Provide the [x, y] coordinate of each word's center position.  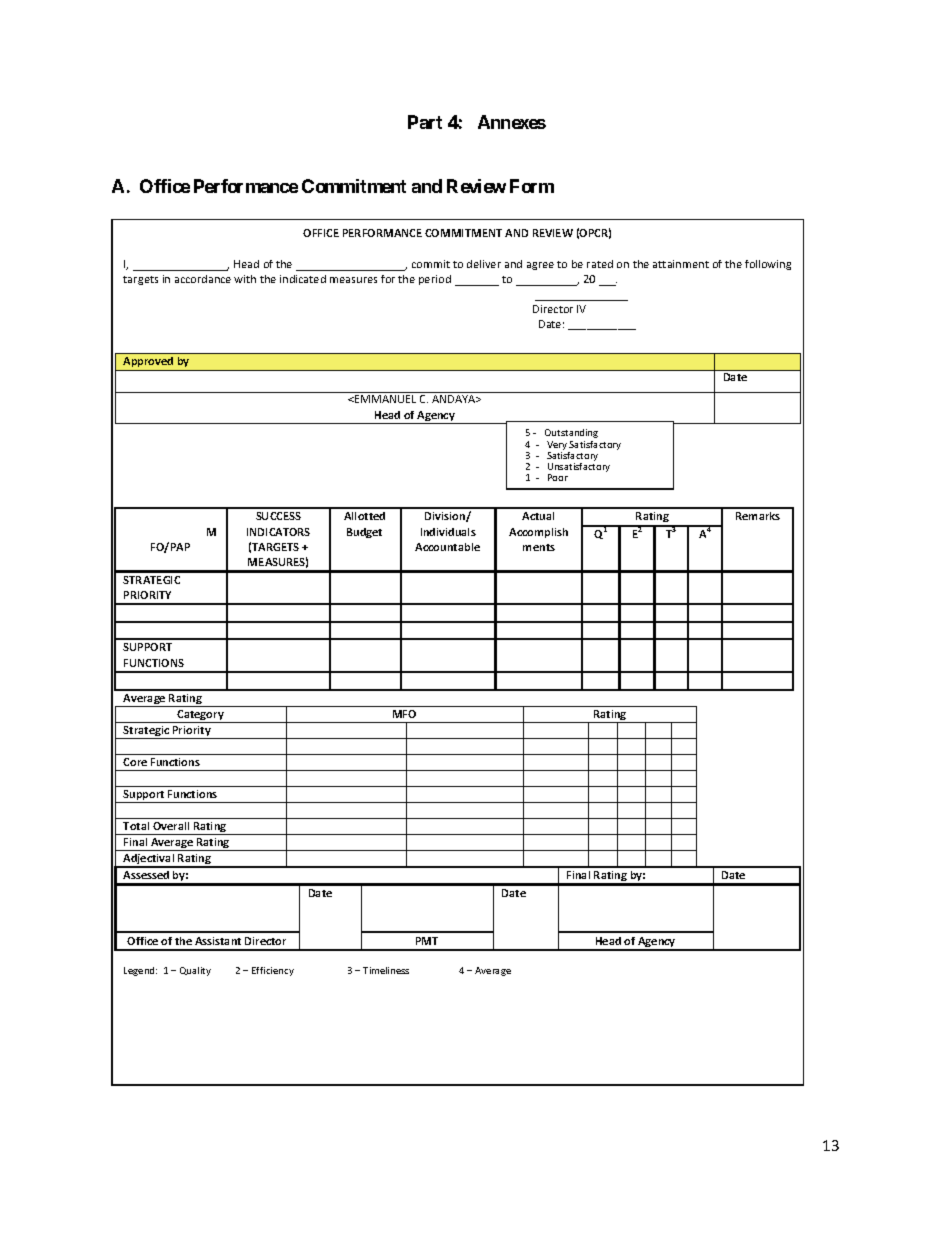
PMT [427, 941]
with [245, 279]
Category [201, 716]
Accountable [447, 547]
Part [425, 122]
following [768, 265]
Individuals [448, 532]
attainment [681, 264]
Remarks [758, 516]
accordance [203, 279]
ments [539, 547]
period [435, 280]
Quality [195, 971]
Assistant [218, 941]
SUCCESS [278, 516]
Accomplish [538, 533]
